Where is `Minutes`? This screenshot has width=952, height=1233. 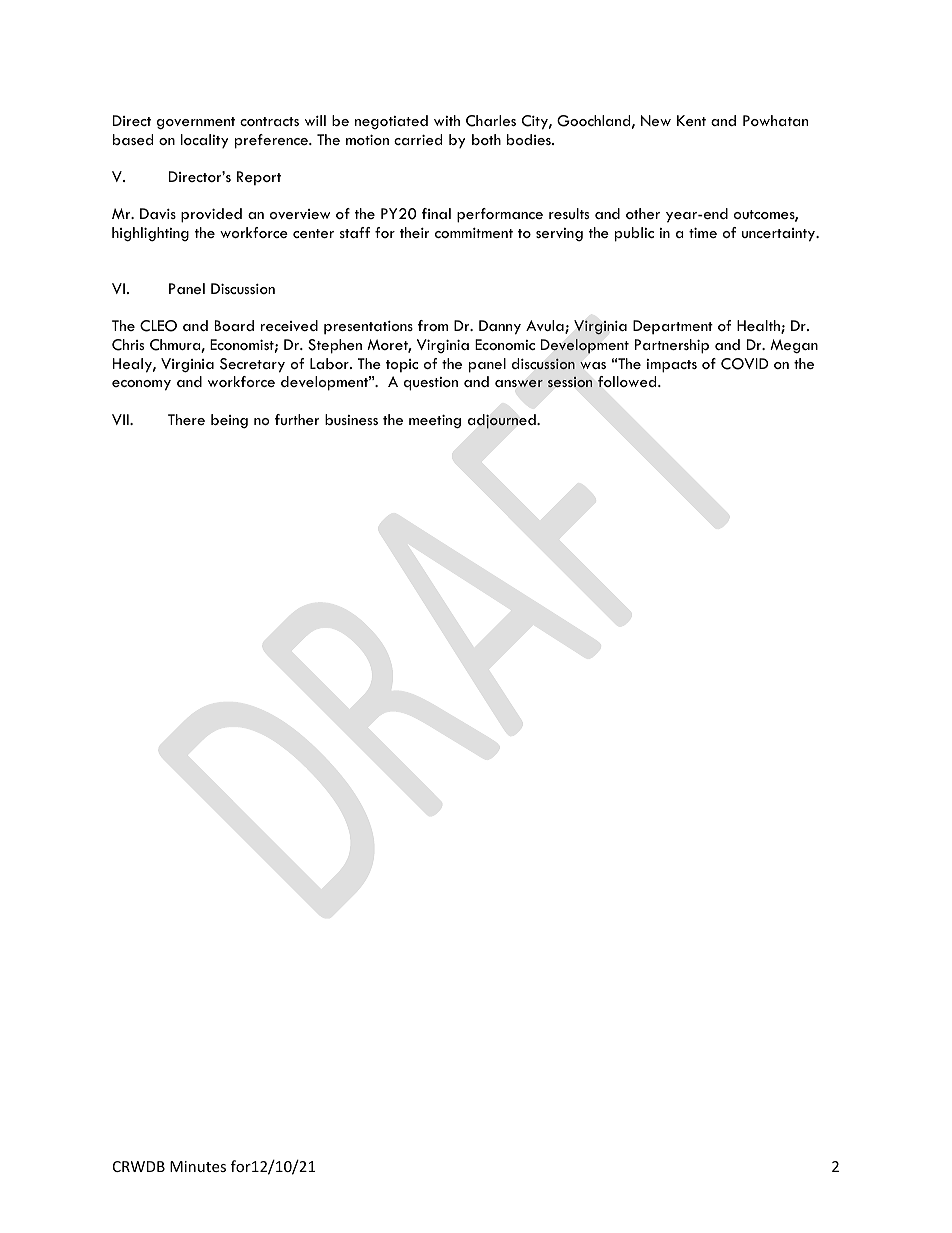 Minutes is located at coordinates (198, 1166).
